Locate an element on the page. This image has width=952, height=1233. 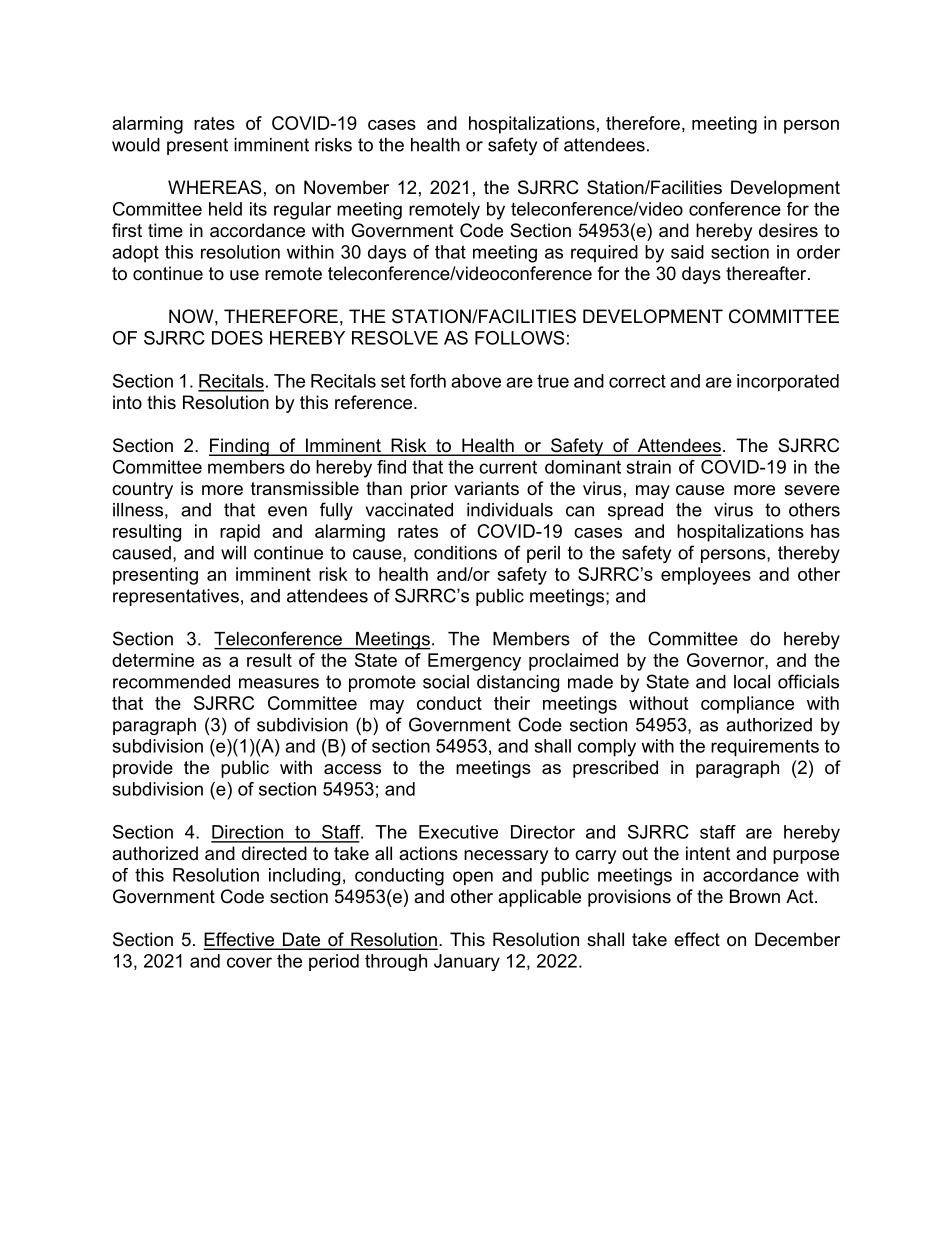
December is located at coordinates (797, 939).
